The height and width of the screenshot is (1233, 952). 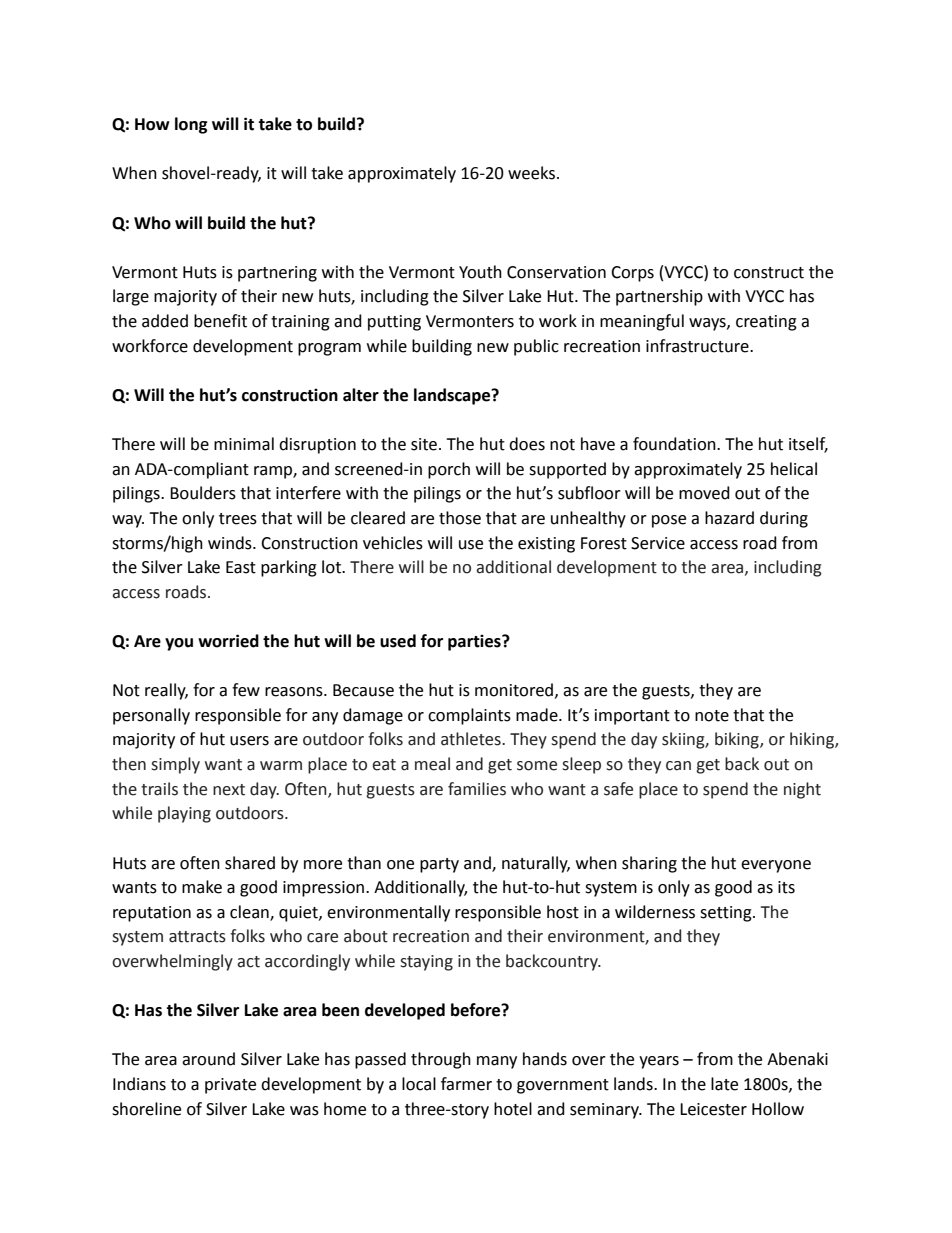 I want to click on long, so click(x=191, y=125).
